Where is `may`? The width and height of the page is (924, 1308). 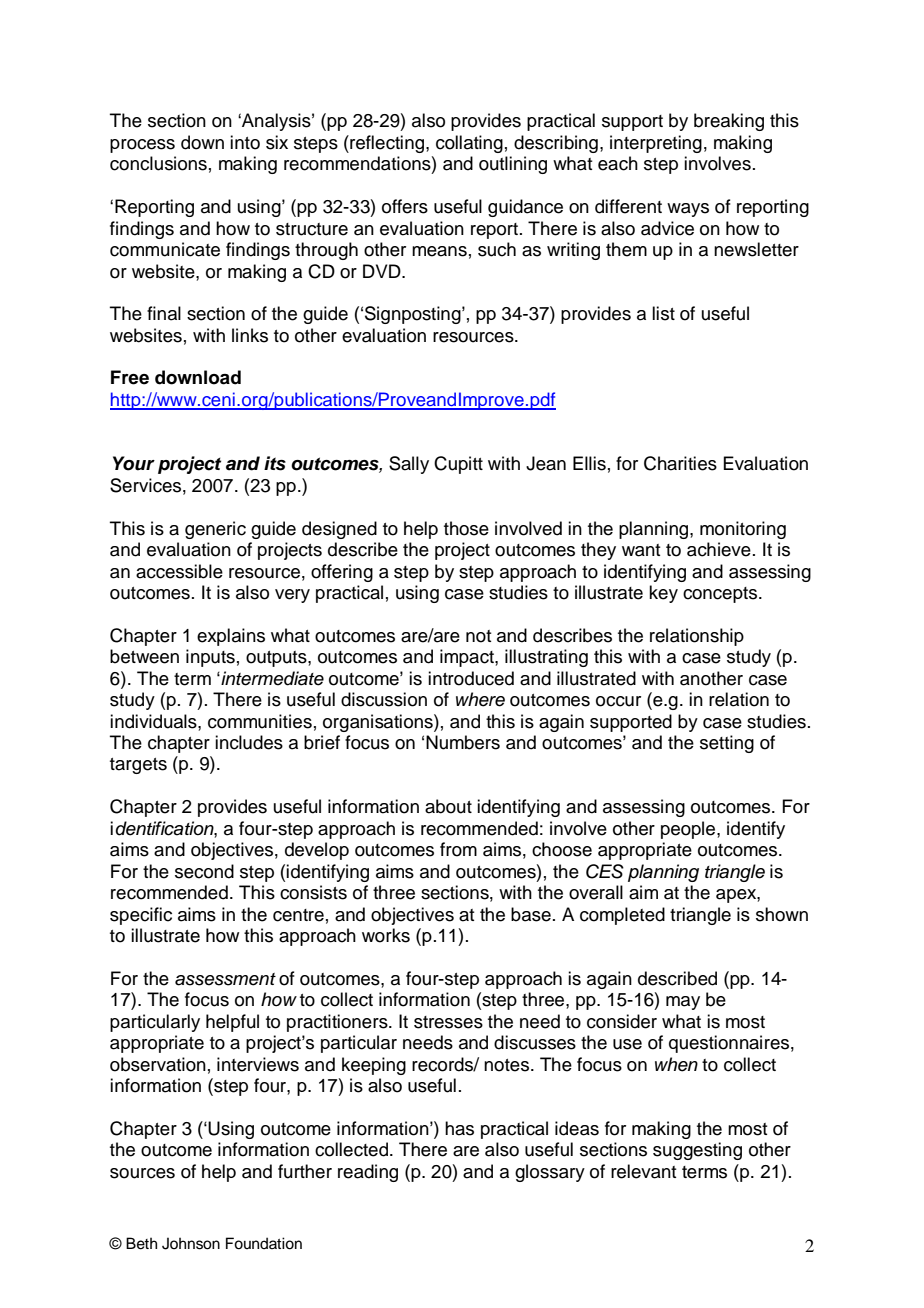 may is located at coordinates (683, 1003).
